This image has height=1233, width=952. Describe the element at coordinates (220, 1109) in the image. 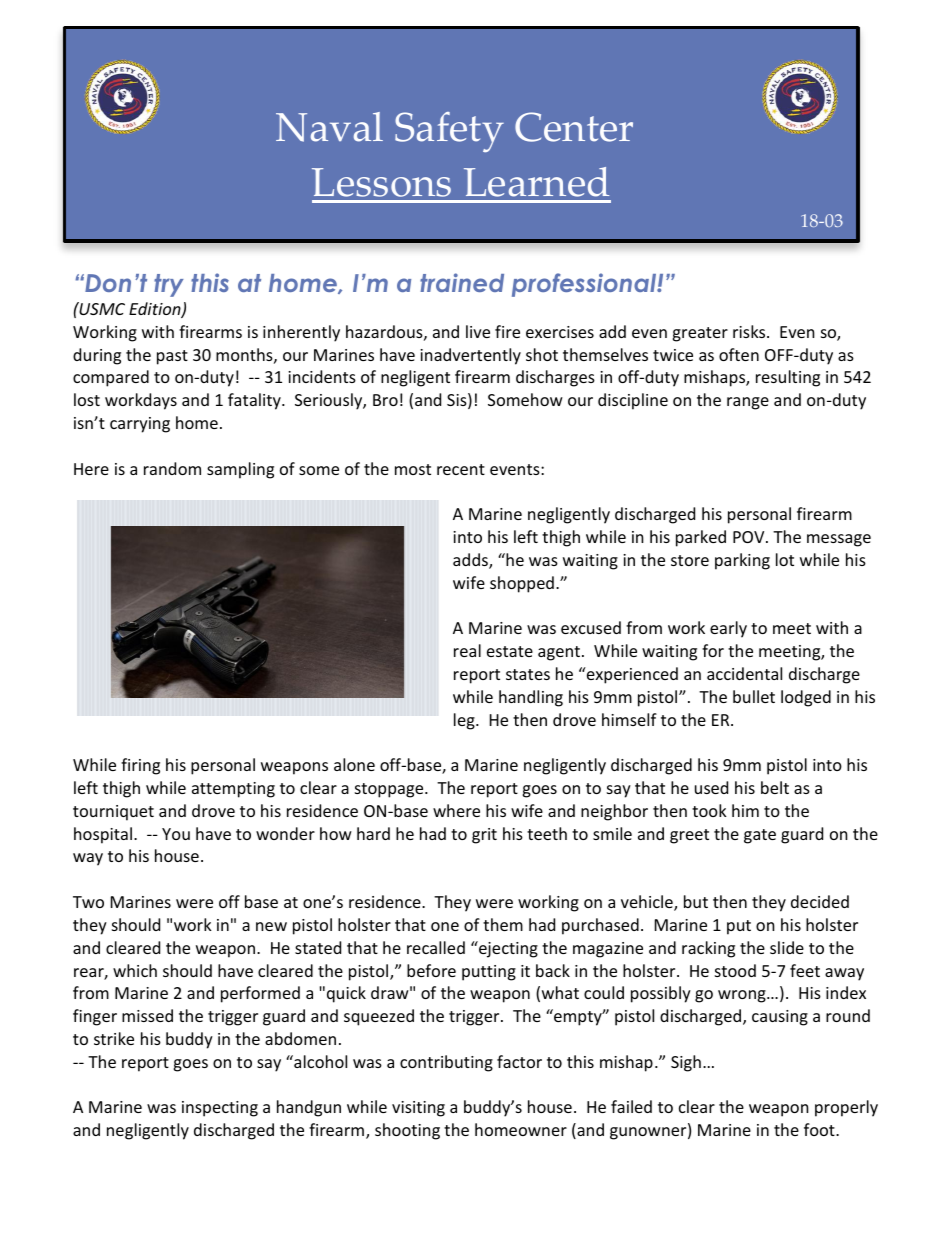

I see `inspecting` at that location.
